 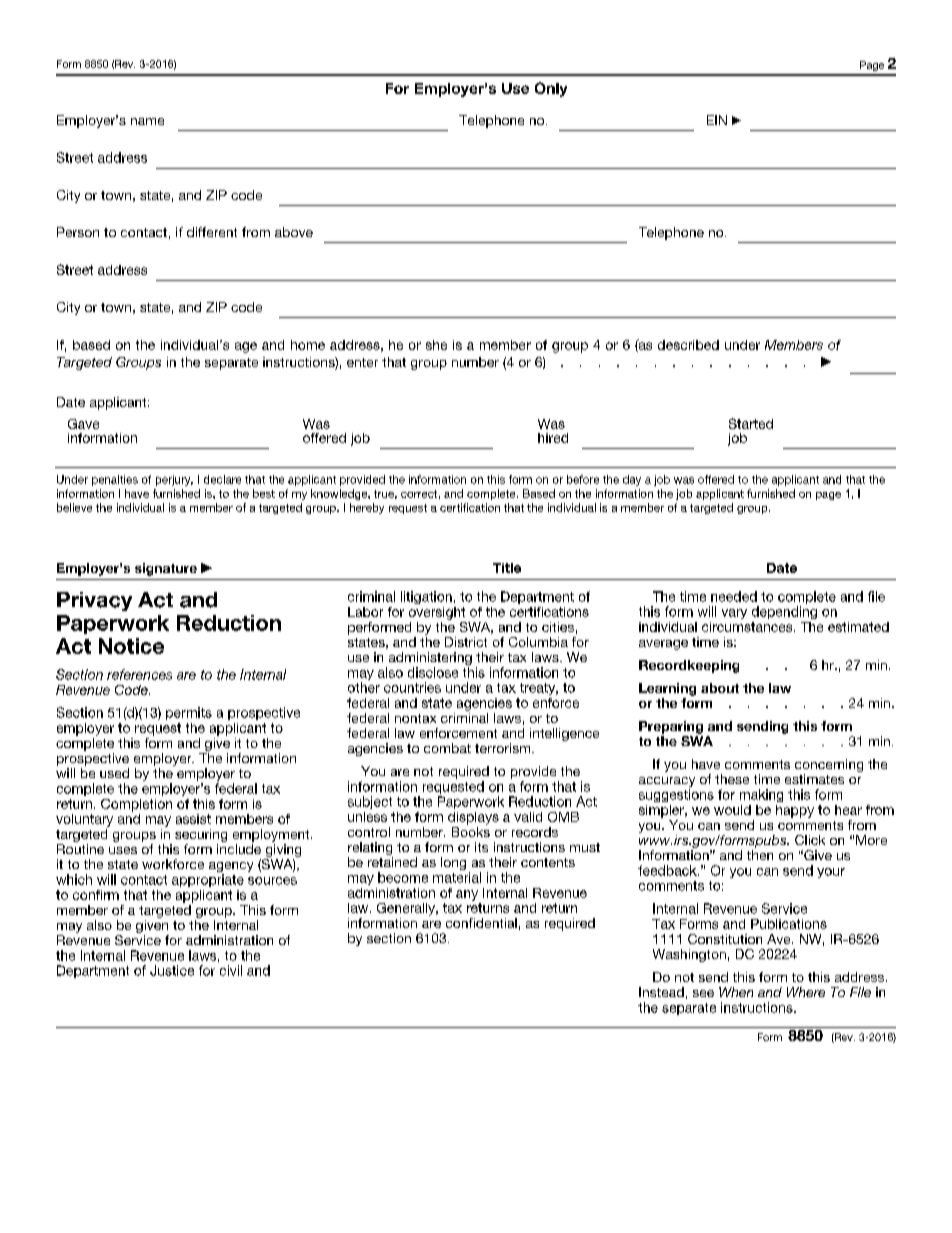 I want to click on Started, so click(x=751, y=423).
